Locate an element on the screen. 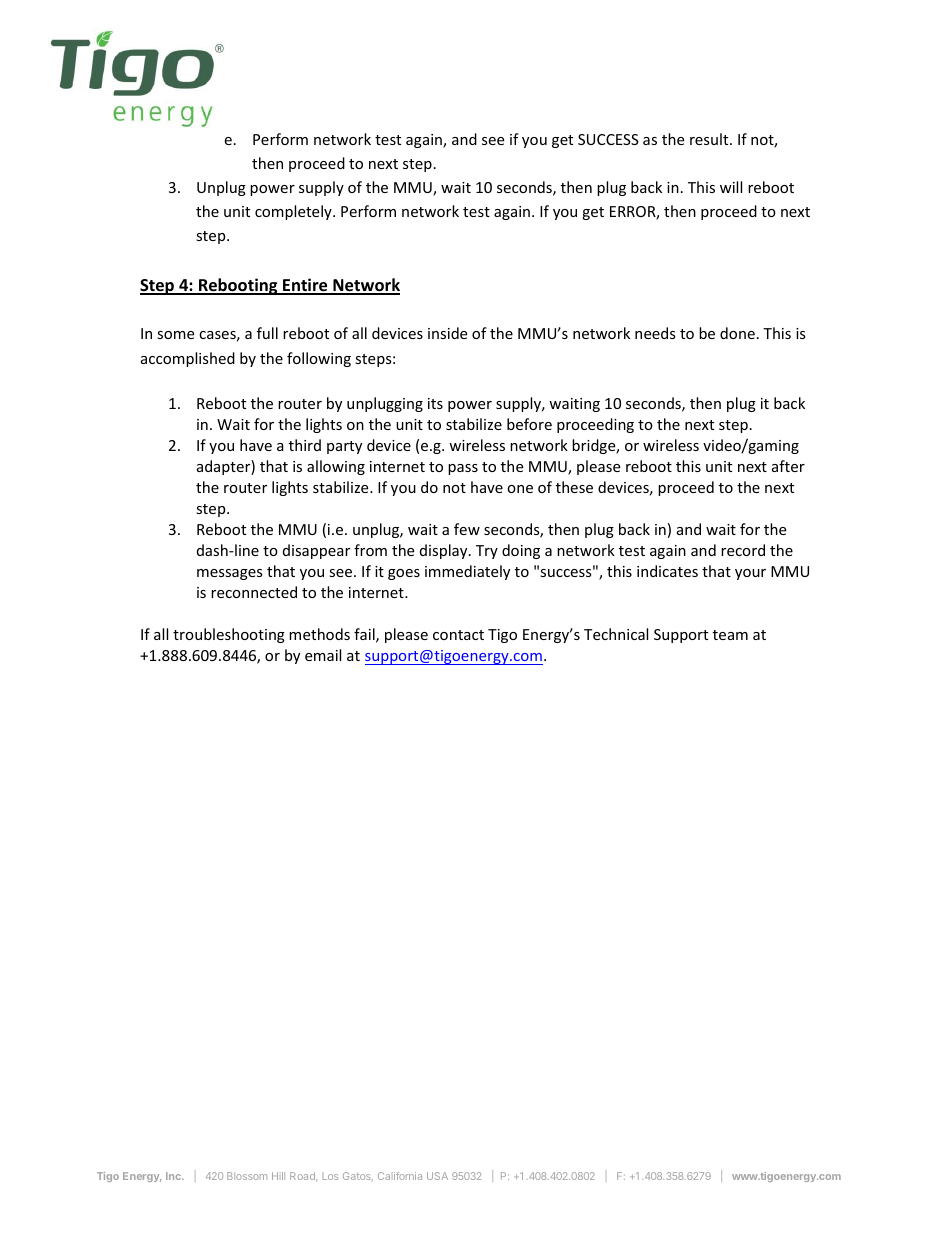 The image size is (952, 1233). troubleshooting is located at coordinates (229, 635).
